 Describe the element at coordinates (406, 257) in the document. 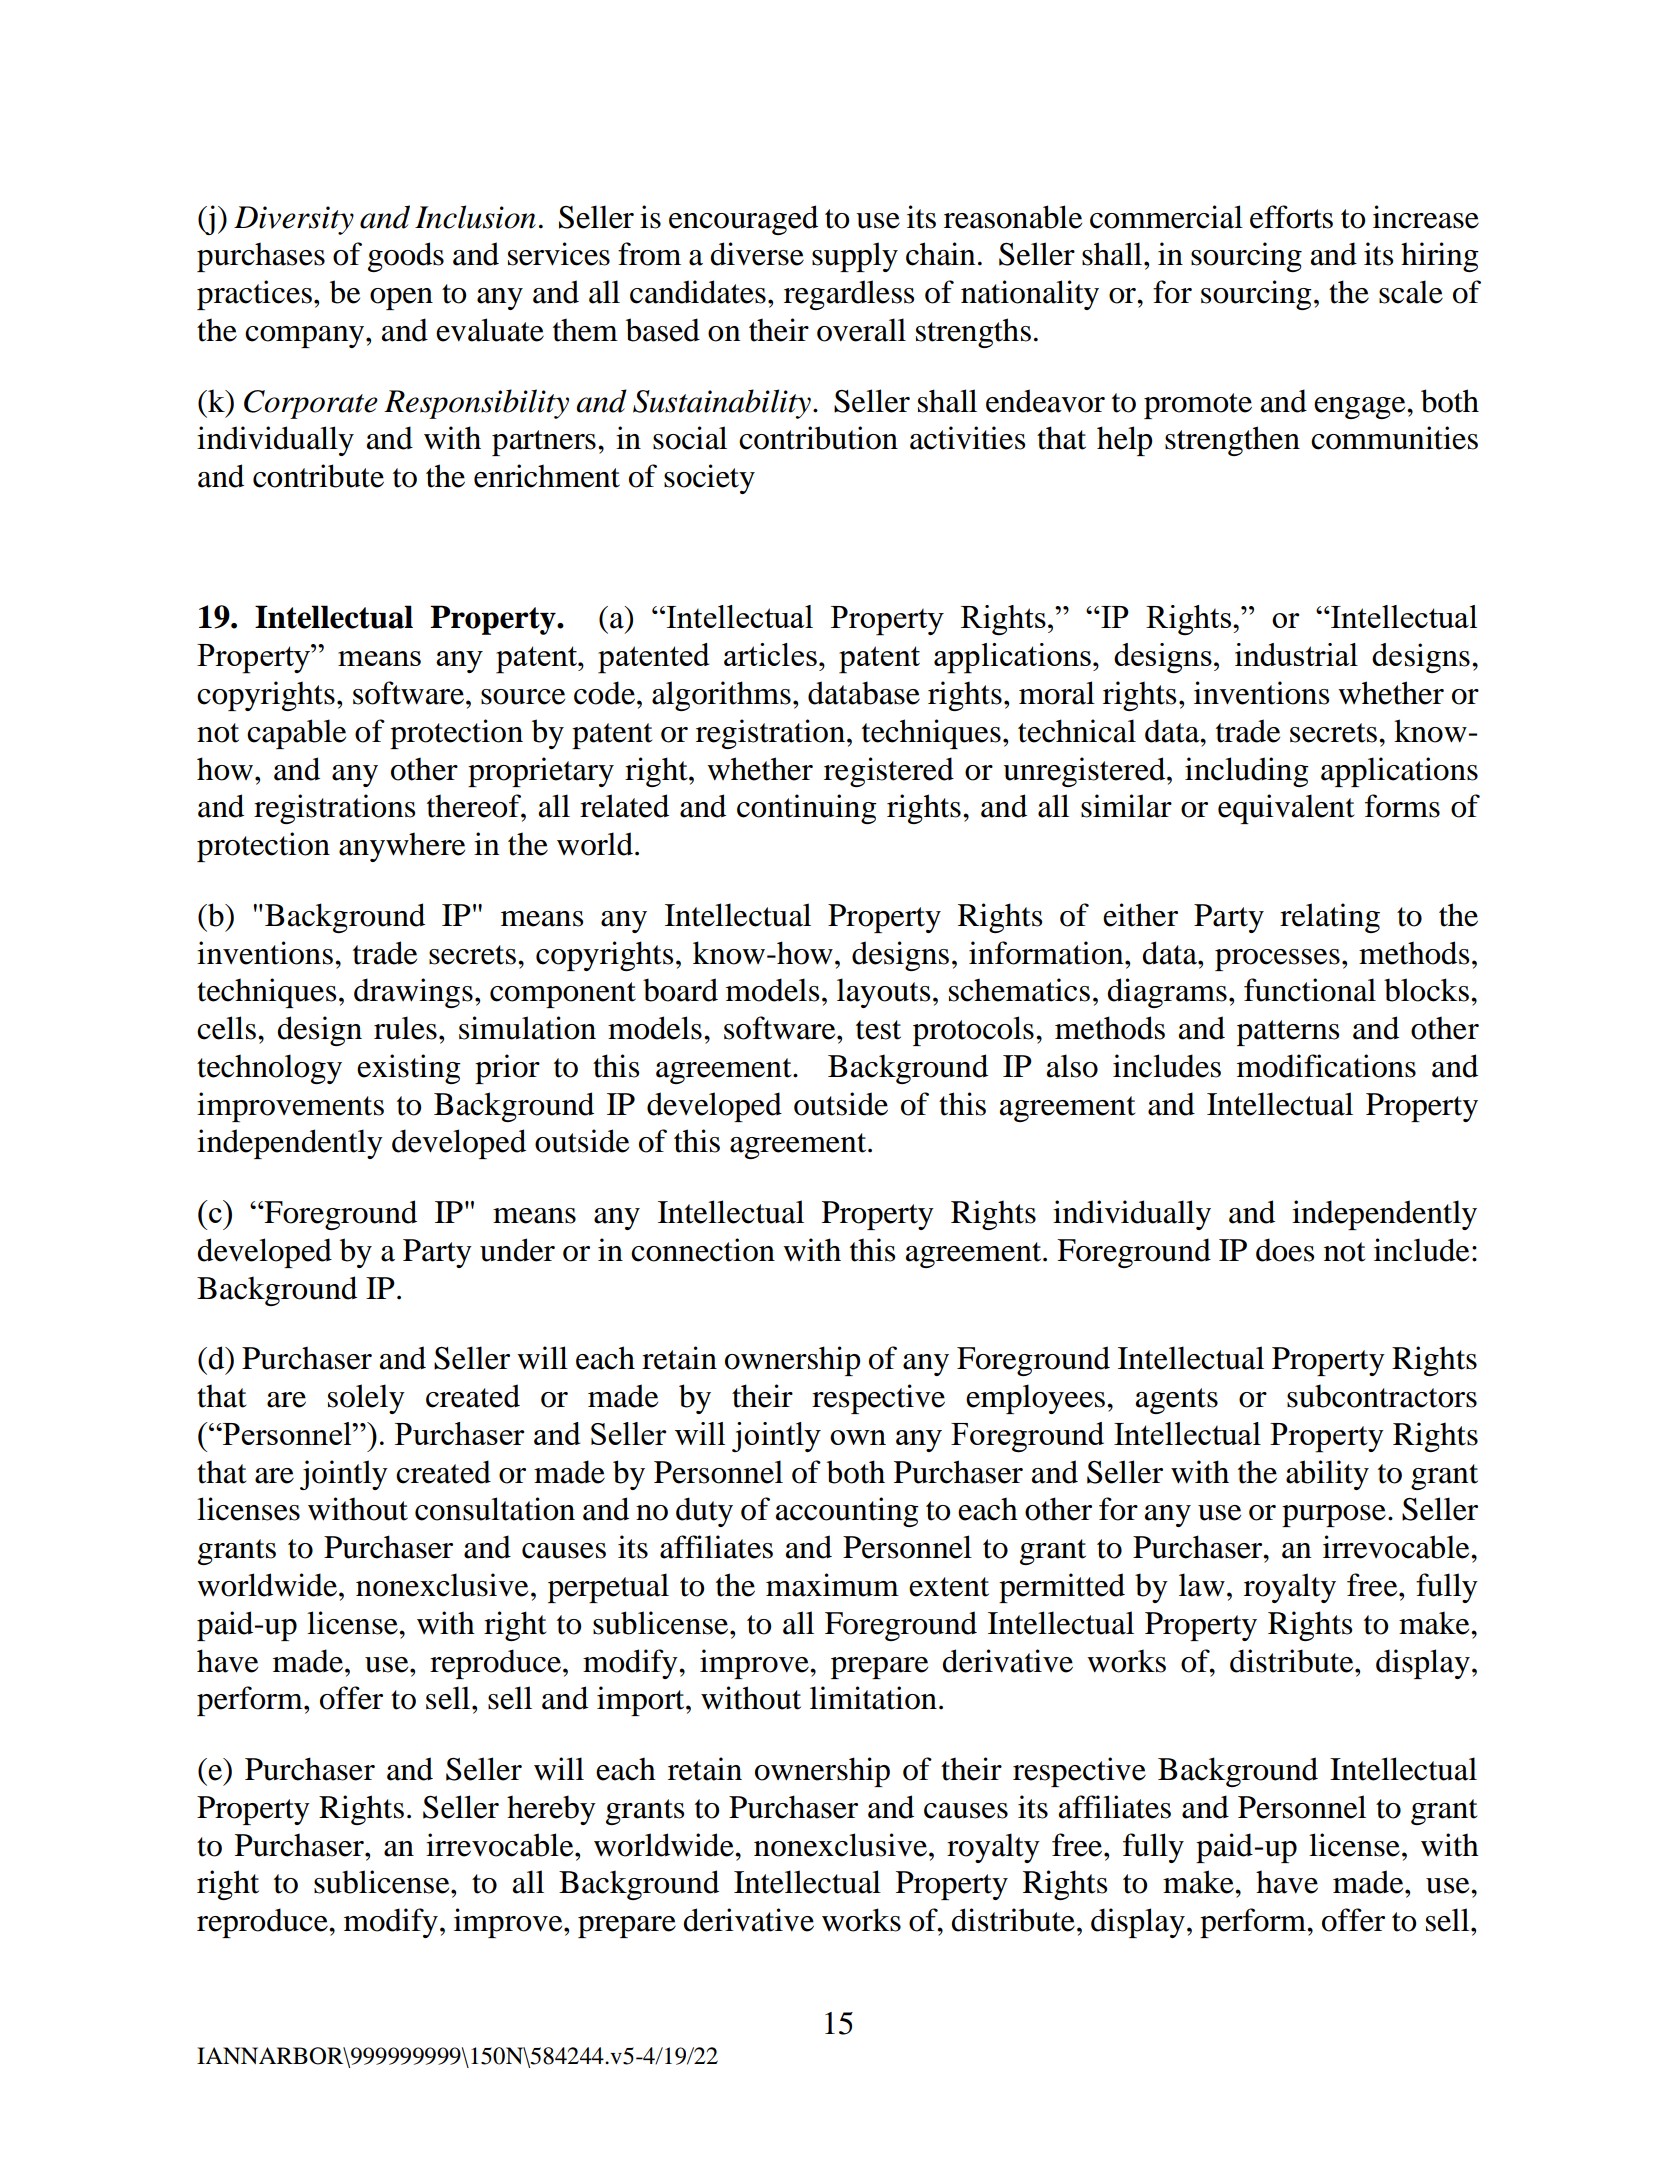

I see `goods` at that location.
